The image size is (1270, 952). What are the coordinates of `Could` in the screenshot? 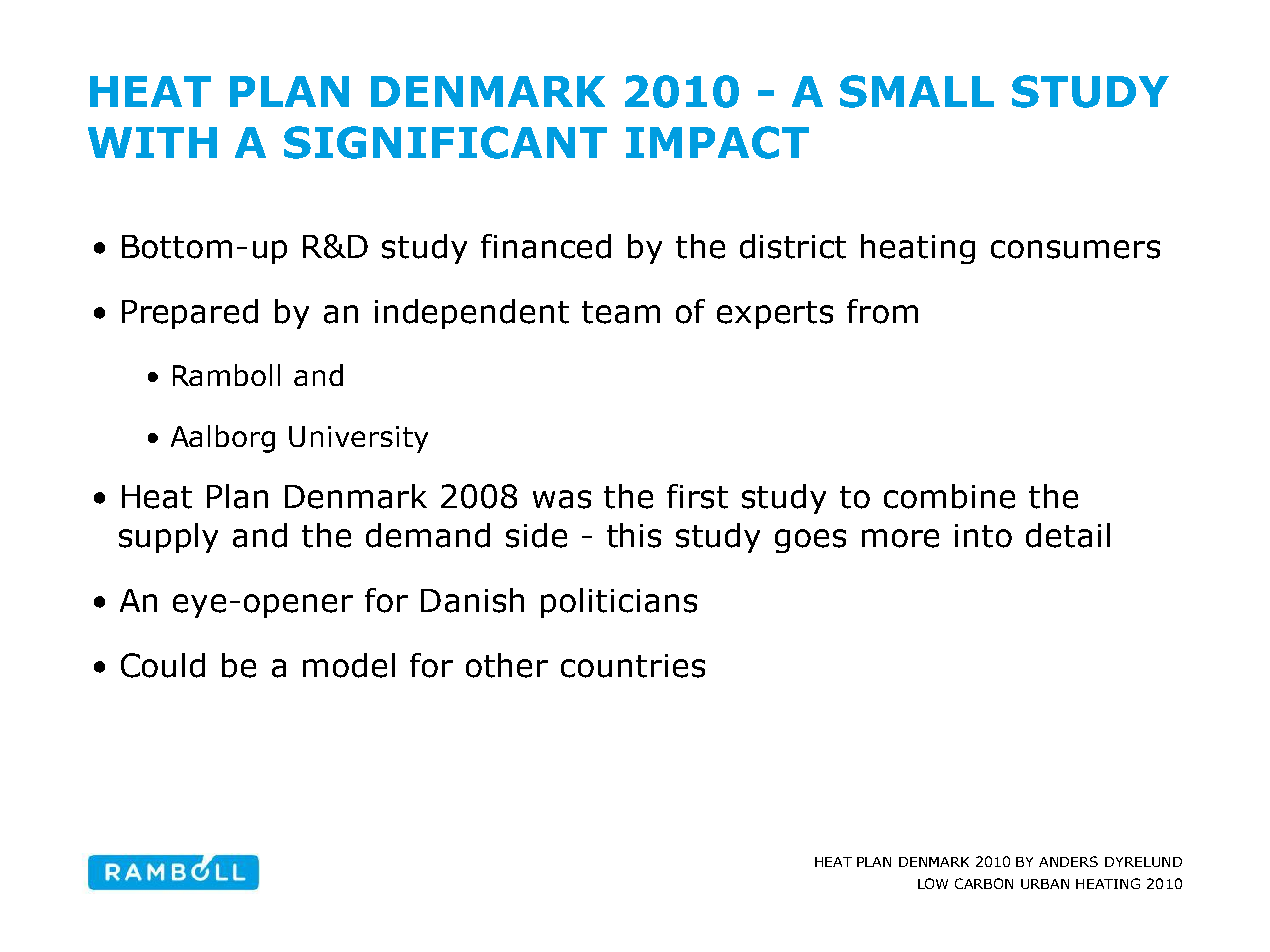 It's located at (163, 665).
